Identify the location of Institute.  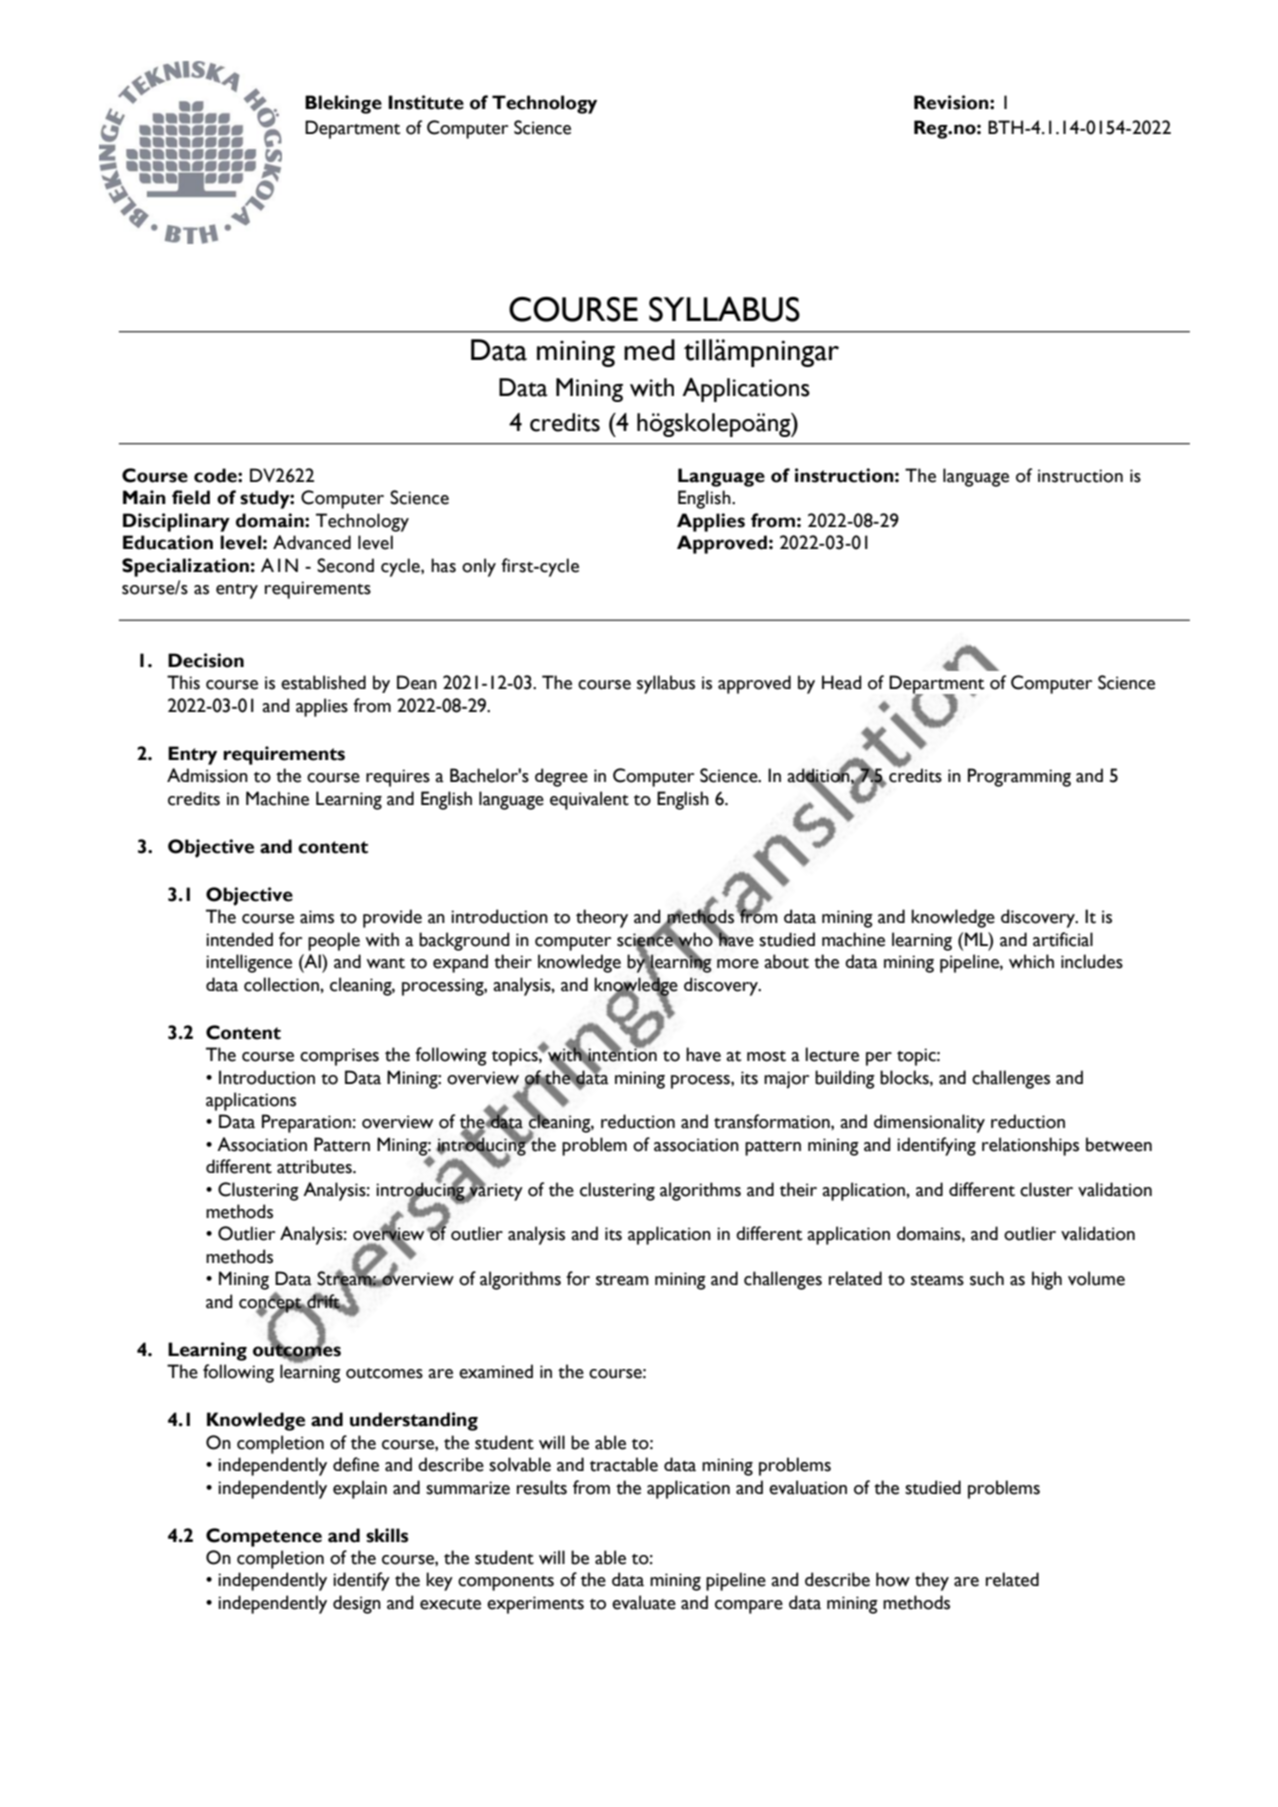
(426, 102).
